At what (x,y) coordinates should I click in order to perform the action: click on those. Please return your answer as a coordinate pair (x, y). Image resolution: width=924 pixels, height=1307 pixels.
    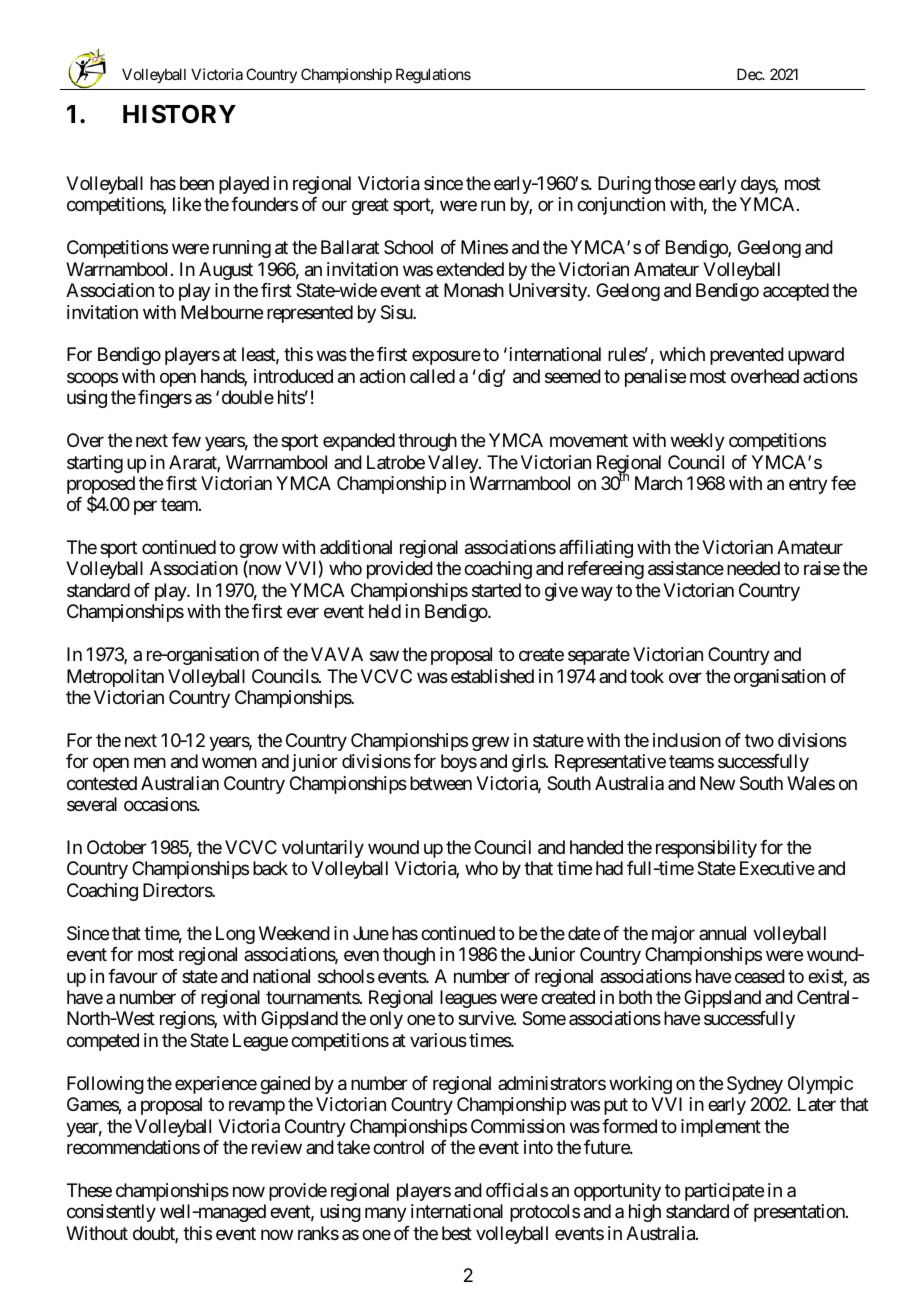
    Looking at the image, I should click on (674, 183).
